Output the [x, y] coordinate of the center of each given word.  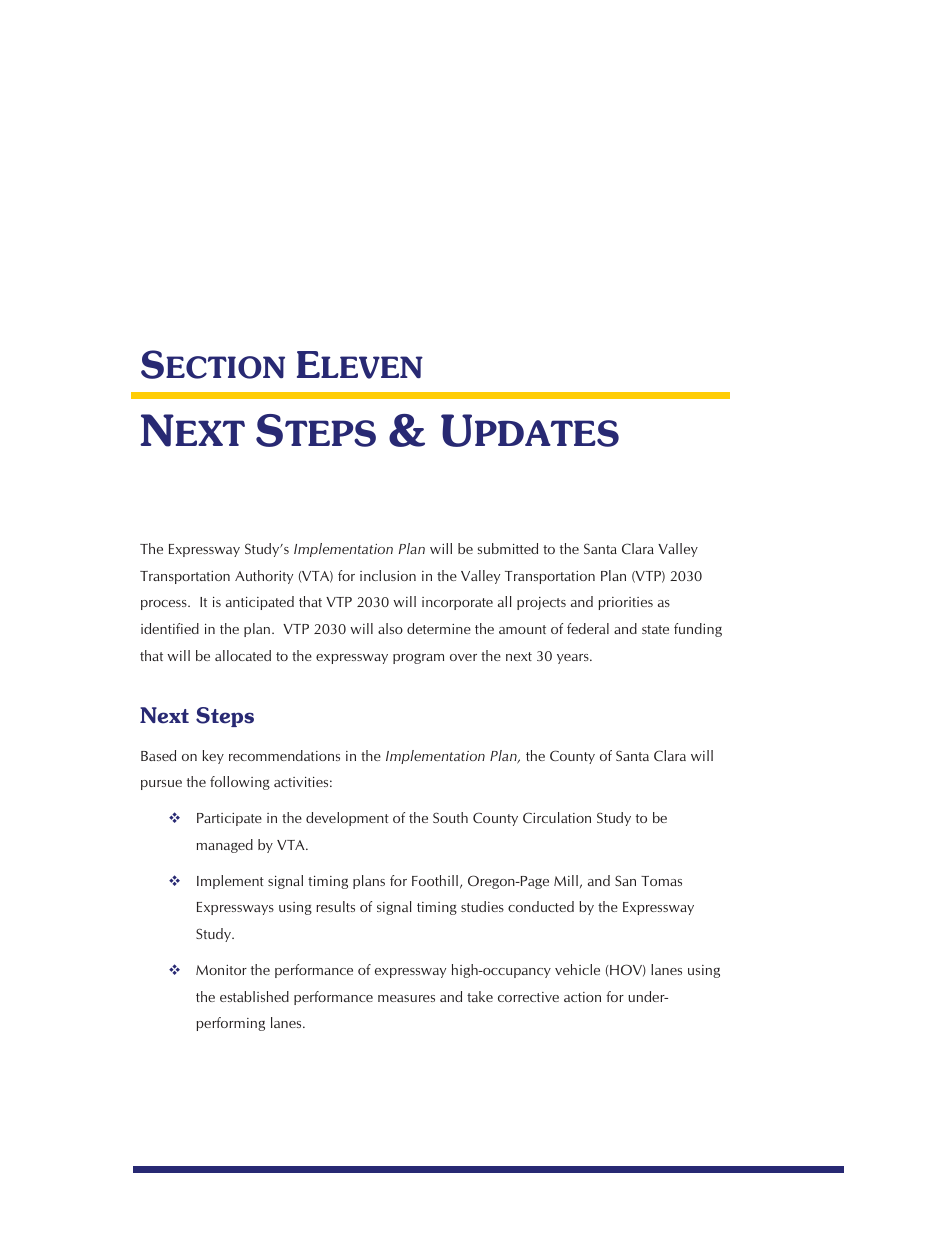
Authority [264, 577]
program [418, 659]
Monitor [221, 970]
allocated [243, 655]
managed [225, 846]
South [450, 817]
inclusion [388, 575]
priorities [625, 603]
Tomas [661, 881]
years [574, 659]
